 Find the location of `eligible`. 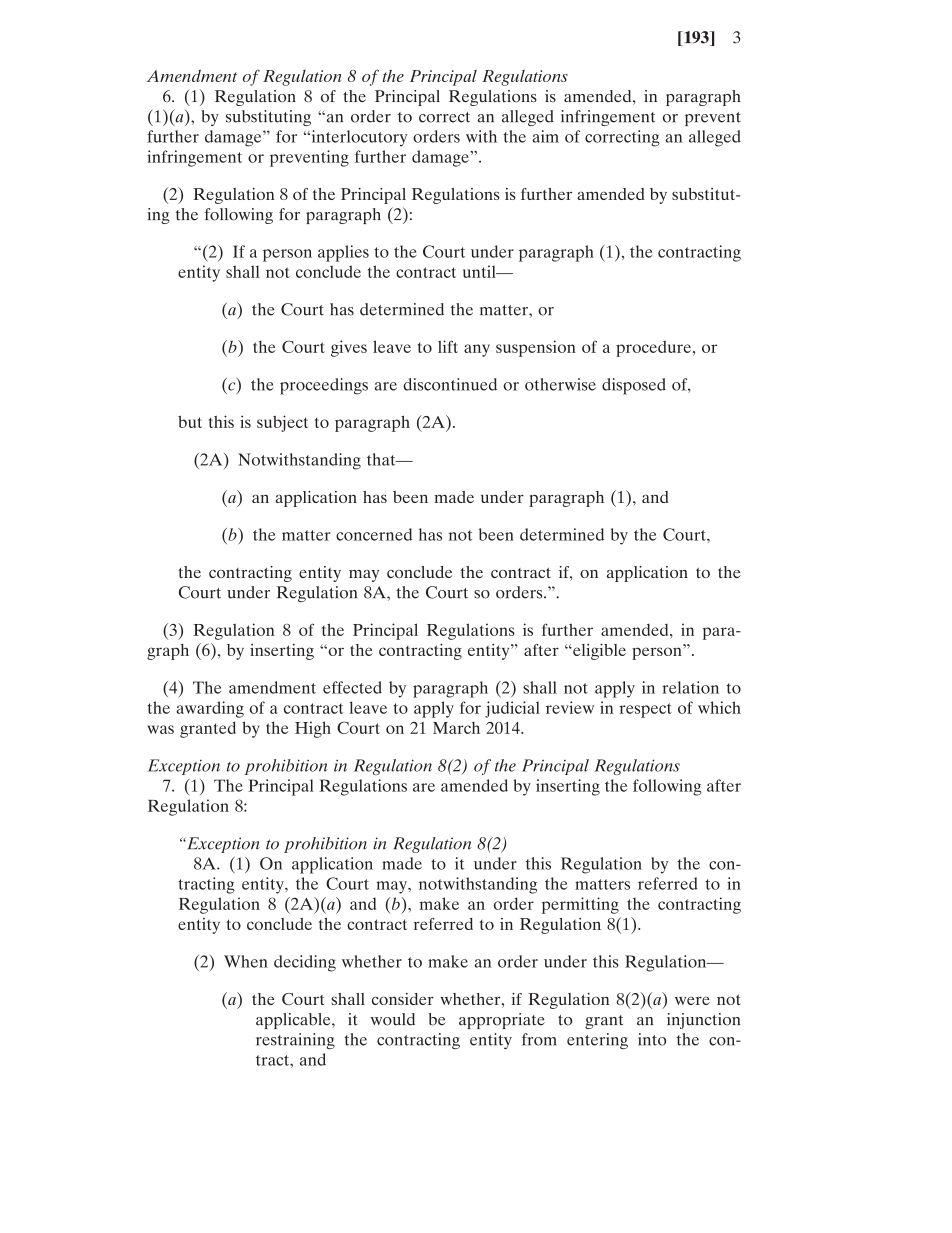

eligible is located at coordinates (598, 651).
